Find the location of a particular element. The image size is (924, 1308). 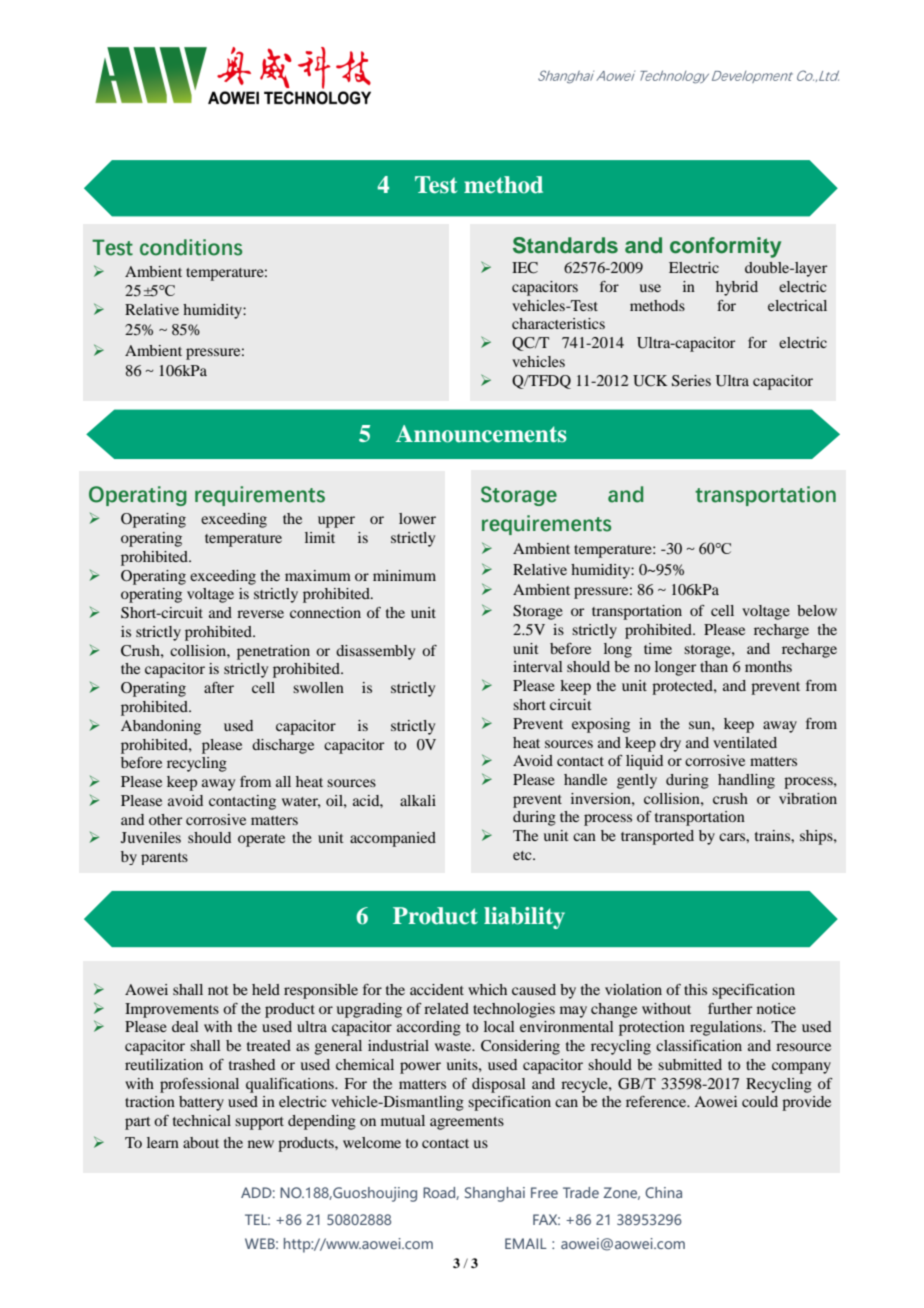

China is located at coordinates (663, 1192).
